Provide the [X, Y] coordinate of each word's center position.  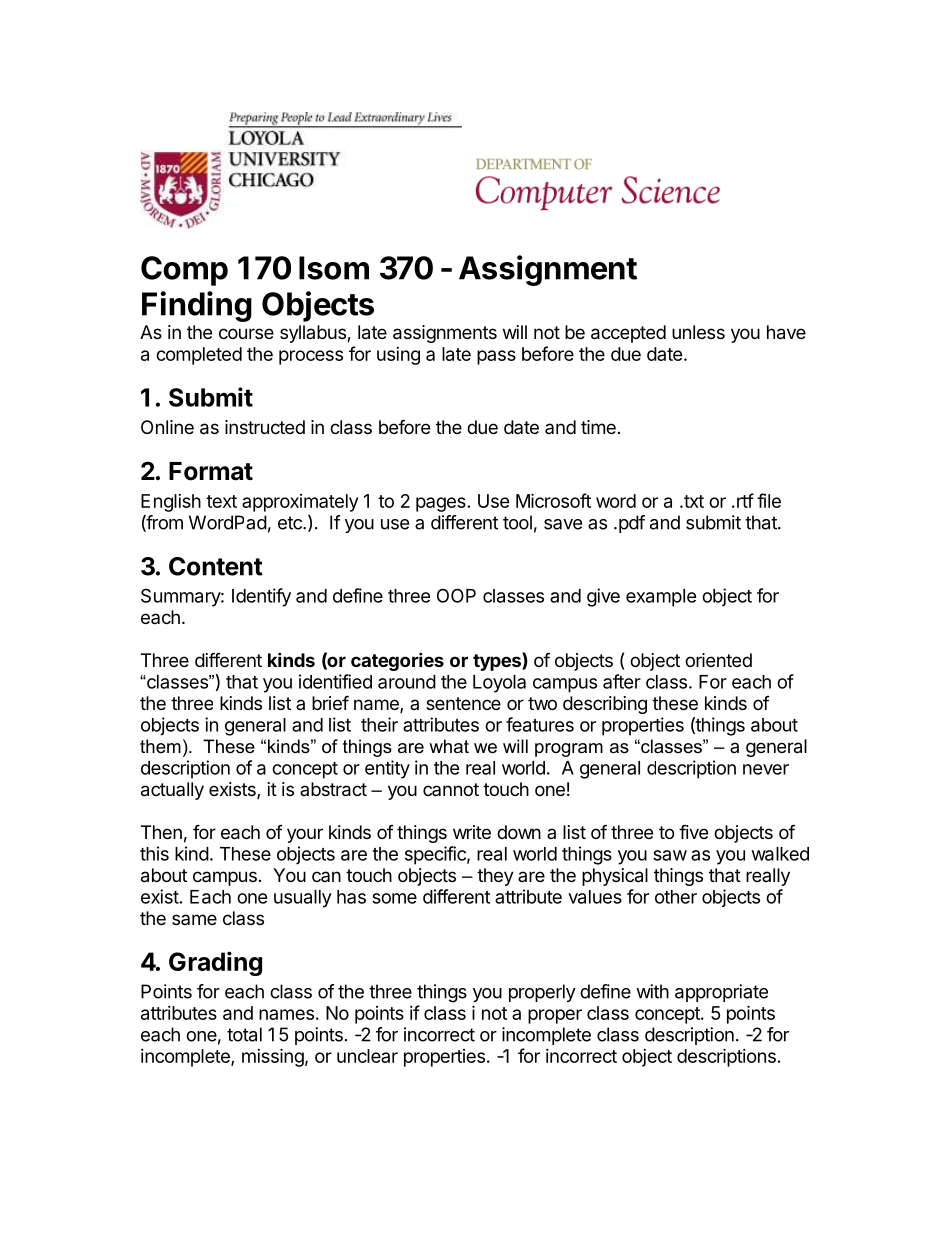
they [495, 877]
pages [441, 504]
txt [693, 501]
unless [698, 332]
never [766, 769]
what [449, 746]
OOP [456, 595]
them [160, 746]
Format [211, 471]
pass [496, 357]
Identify [261, 597]
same [194, 919]
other [676, 897]
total [244, 1034]
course [246, 333]
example [661, 598]
